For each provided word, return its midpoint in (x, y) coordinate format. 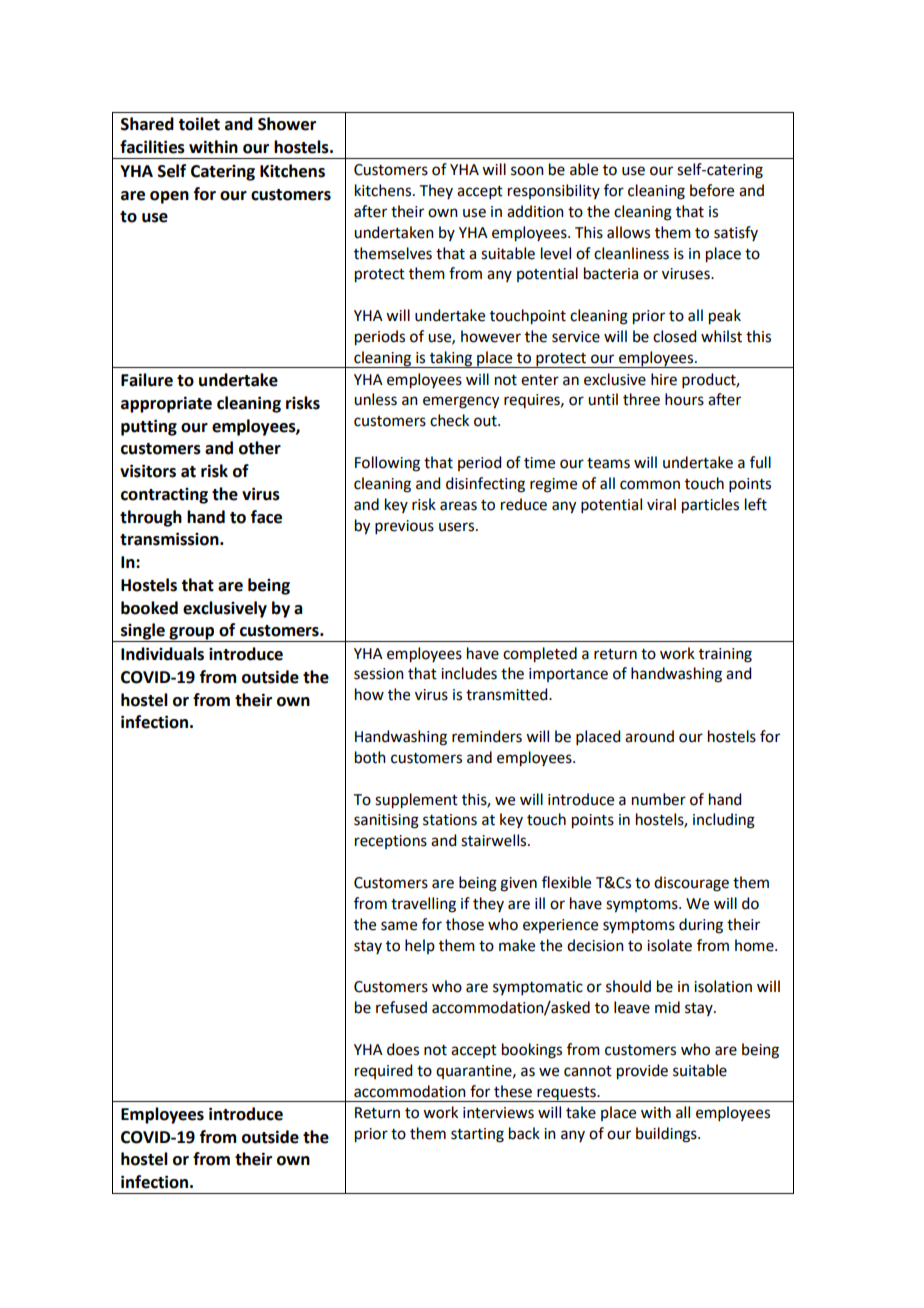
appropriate (166, 404)
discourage (691, 884)
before (712, 190)
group (192, 634)
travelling (423, 905)
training (725, 655)
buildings (667, 1135)
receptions (391, 842)
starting (477, 1135)
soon (527, 171)
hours (684, 399)
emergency (461, 402)
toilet (199, 124)
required (383, 1071)
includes (469, 673)
